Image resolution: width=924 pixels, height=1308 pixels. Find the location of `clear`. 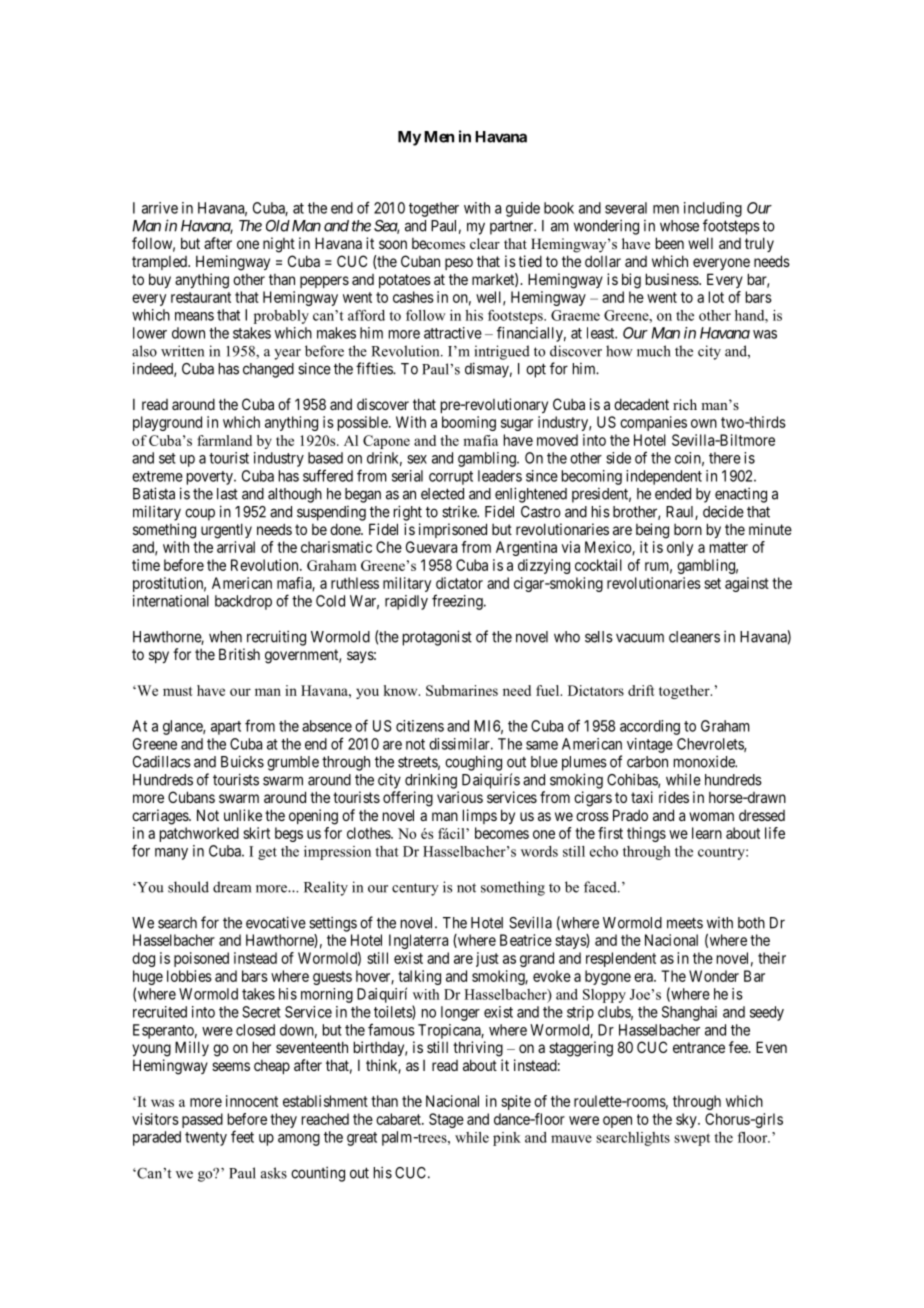

clear is located at coordinates (485, 243).
